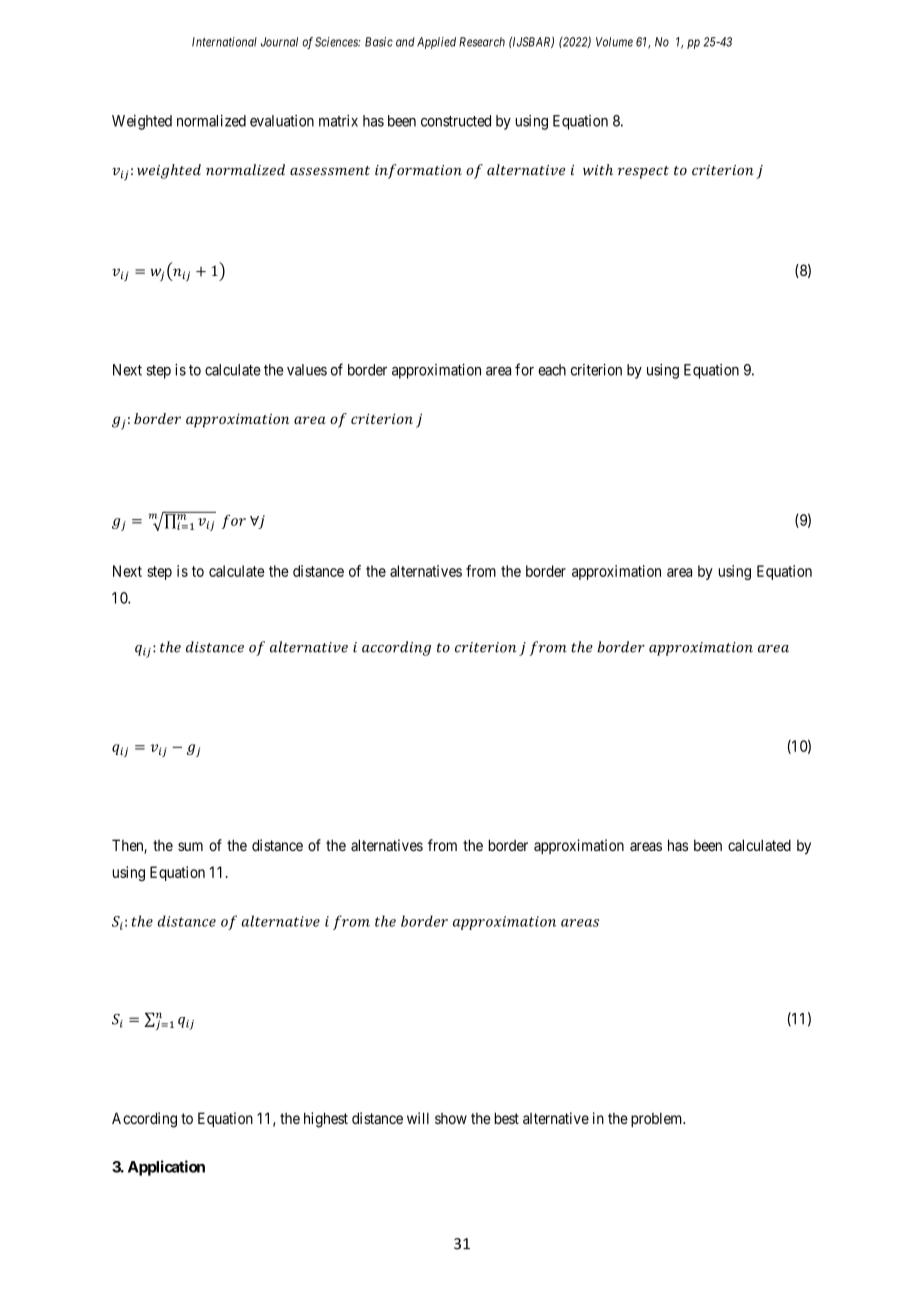 Image resolution: width=924 pixels, height=1308 pixels. I want to click on Application, so click(166, 1168).
